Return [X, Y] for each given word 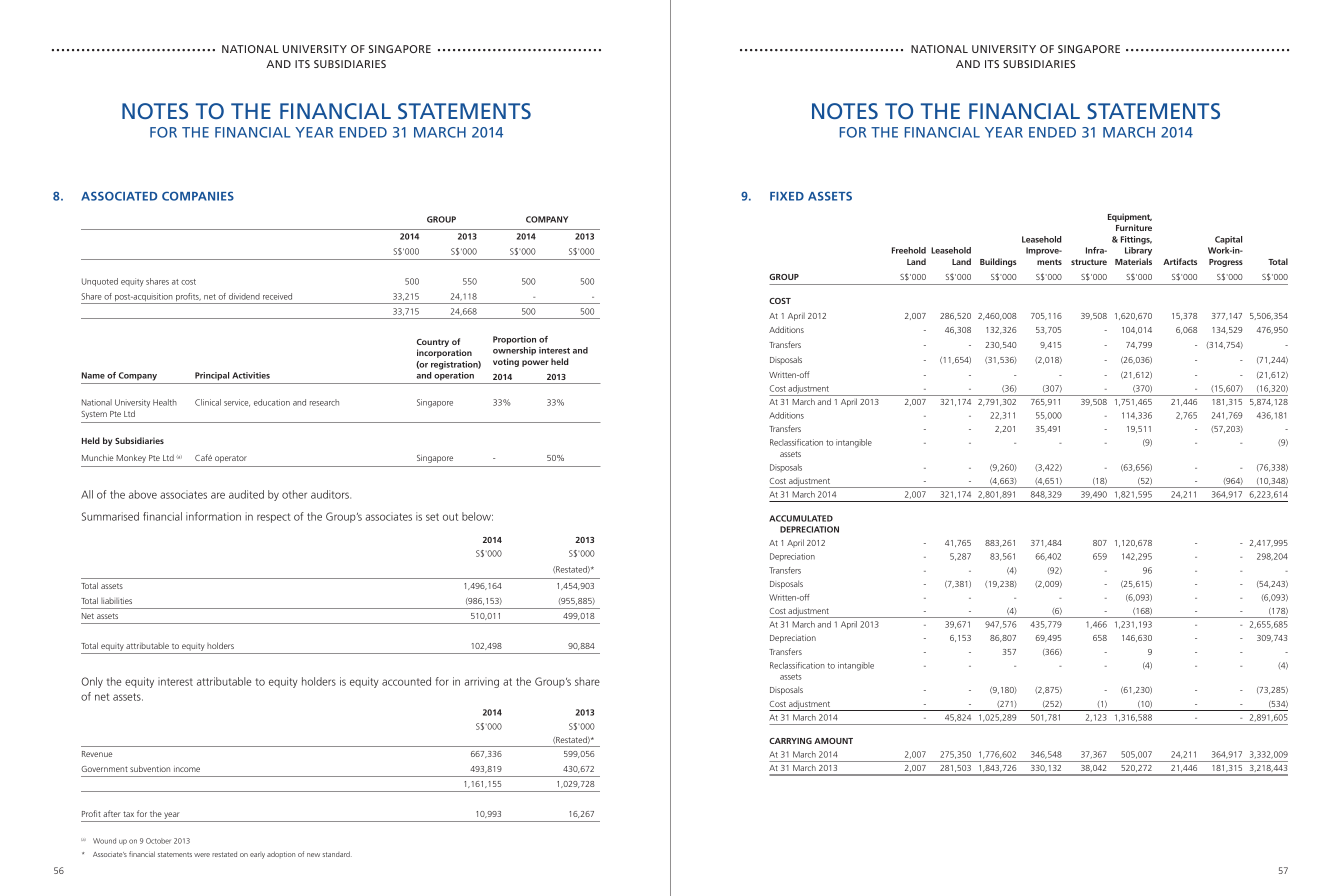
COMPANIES [198, 196]
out [450, 517]
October [158, 841]
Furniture [1134, 227]
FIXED [787, 196]
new [313, 855]
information [213, 516]
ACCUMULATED [801, 518]
